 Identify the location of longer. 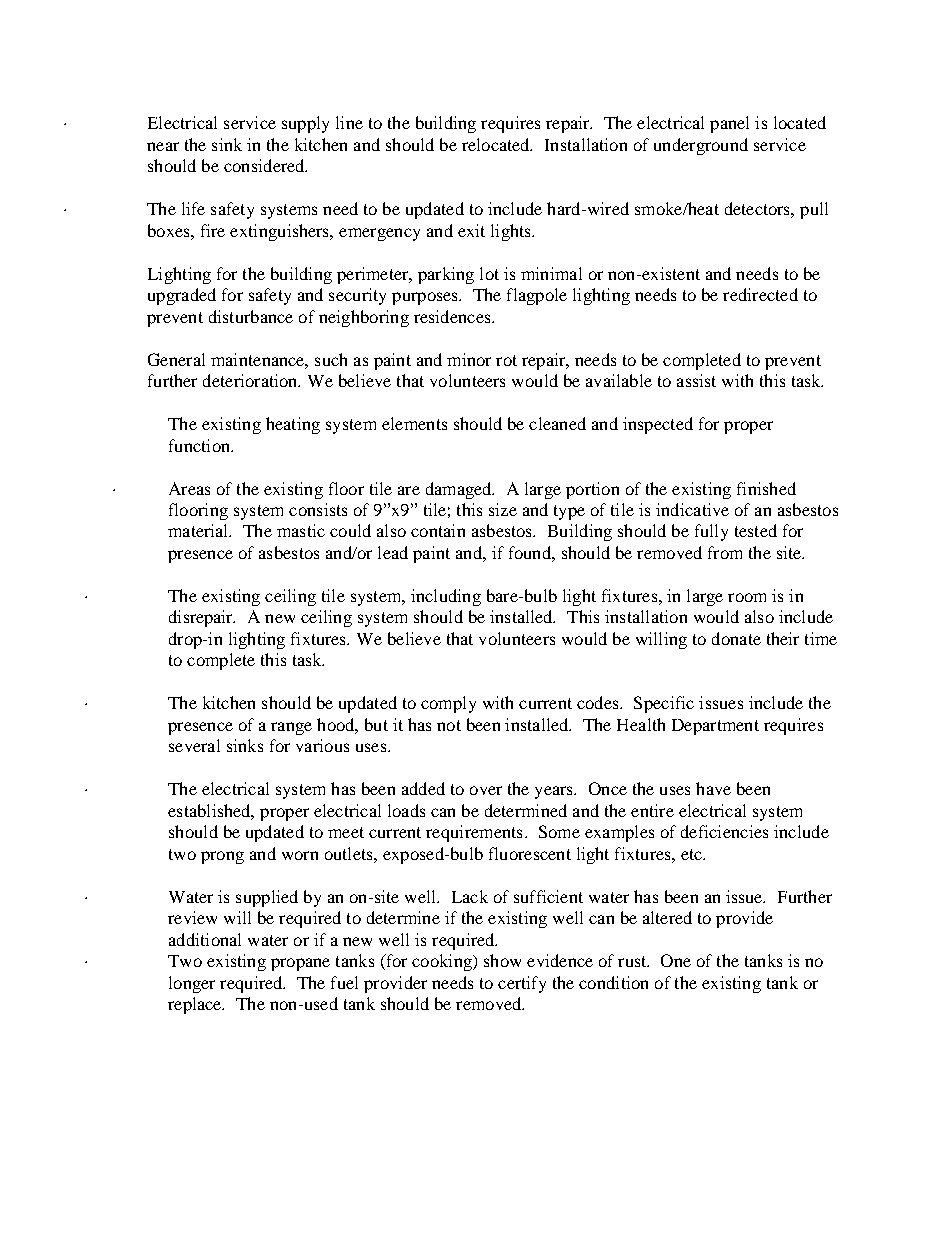
(192, 984).
